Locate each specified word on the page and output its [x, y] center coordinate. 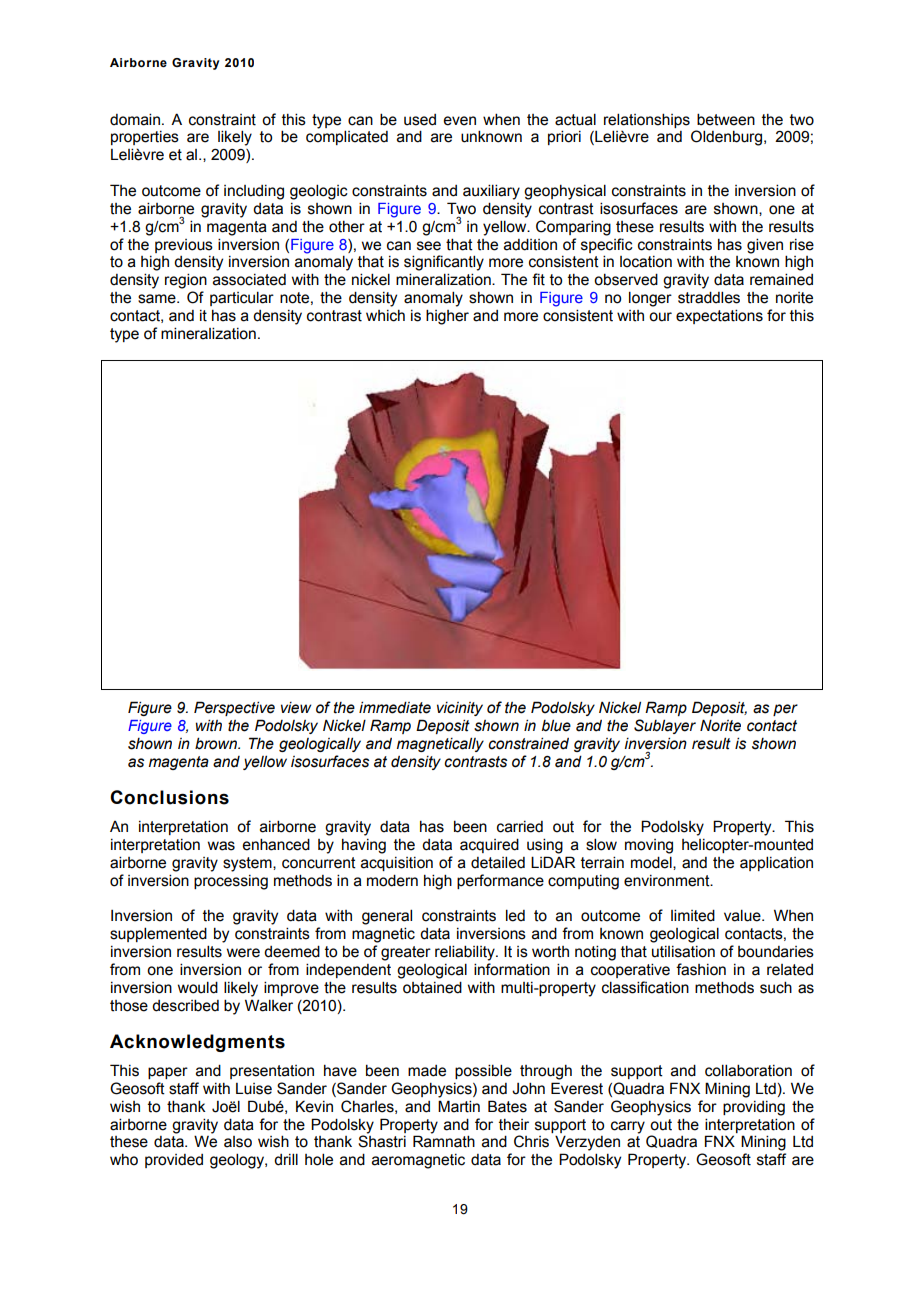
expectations [719, 316]
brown [217, 743]
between [726, 119]
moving [649, 846]
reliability [466, 953]
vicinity [460, 709]
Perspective [234, 708]
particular [242, 298]
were [243, 953]
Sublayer [665, 726]
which [385, 316]
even [459, 121]
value [743, 915]
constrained [528, 743]
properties [145, 138]
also [238, 1142]
